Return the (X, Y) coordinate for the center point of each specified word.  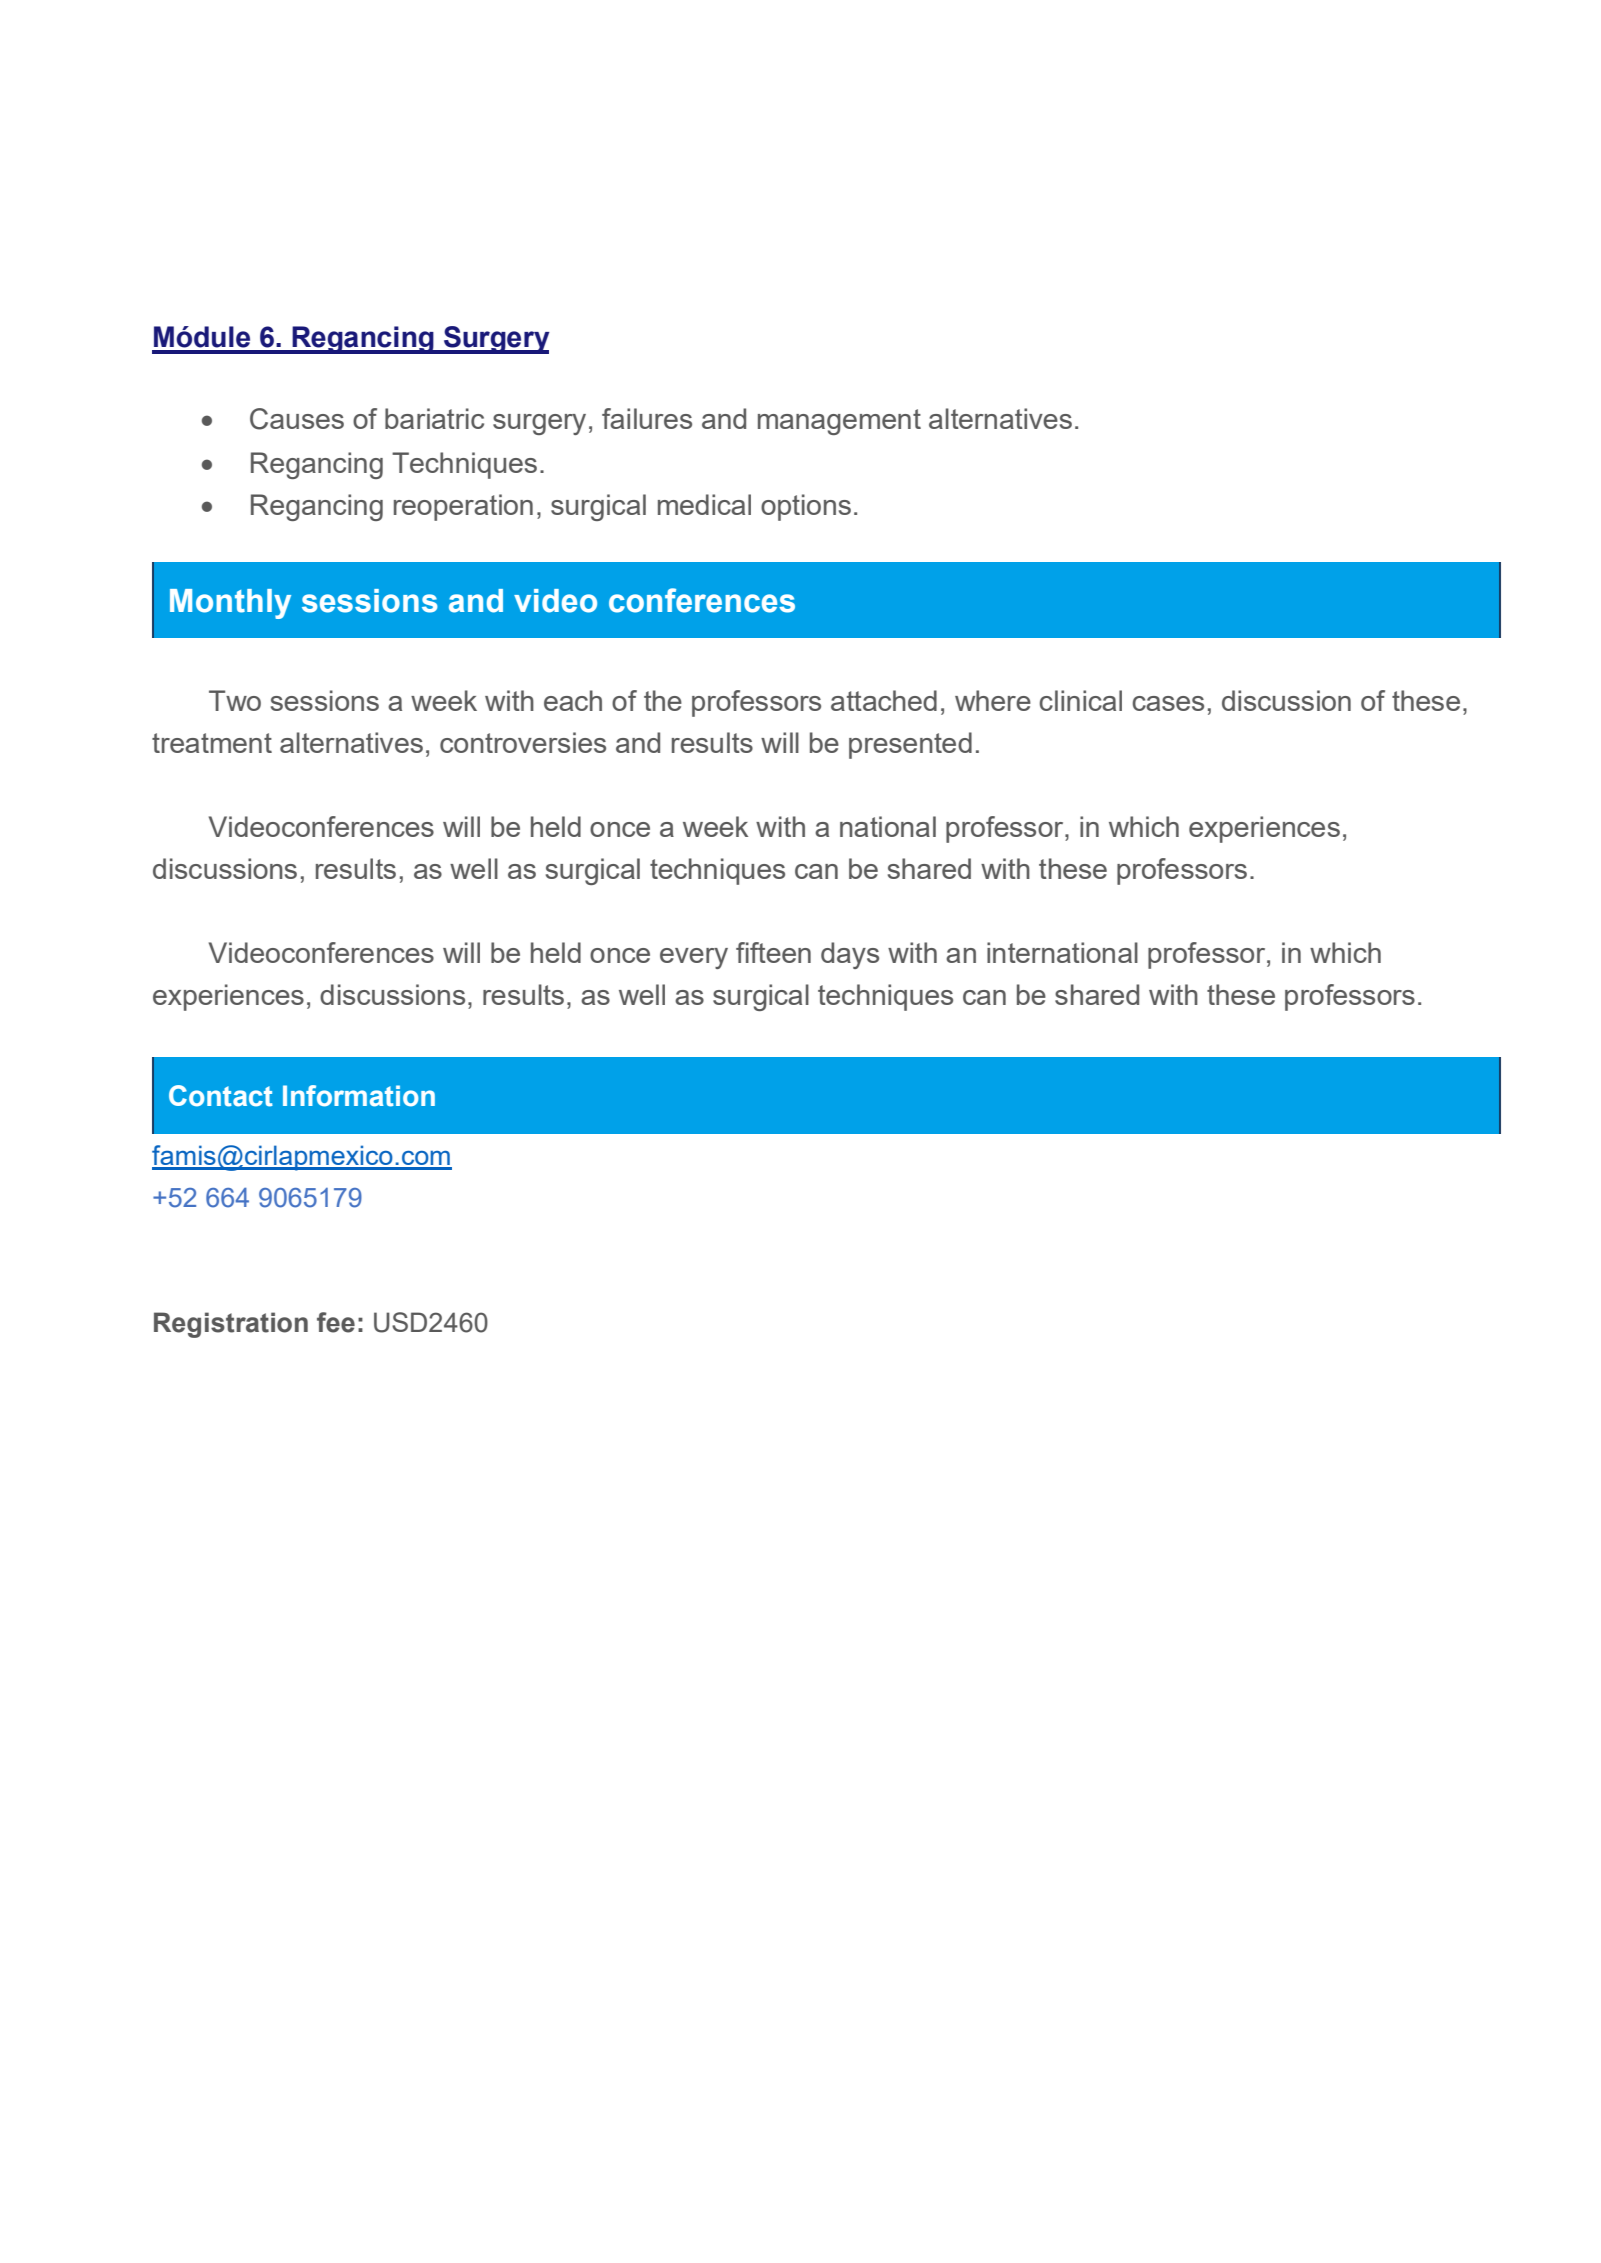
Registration (231, 1325)
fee (336, 1322)
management (839, 422)
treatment (212, 743)
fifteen (773, 952)
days (850, 955)
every (694, 958)
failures (647, 418)
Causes (297, 419)
